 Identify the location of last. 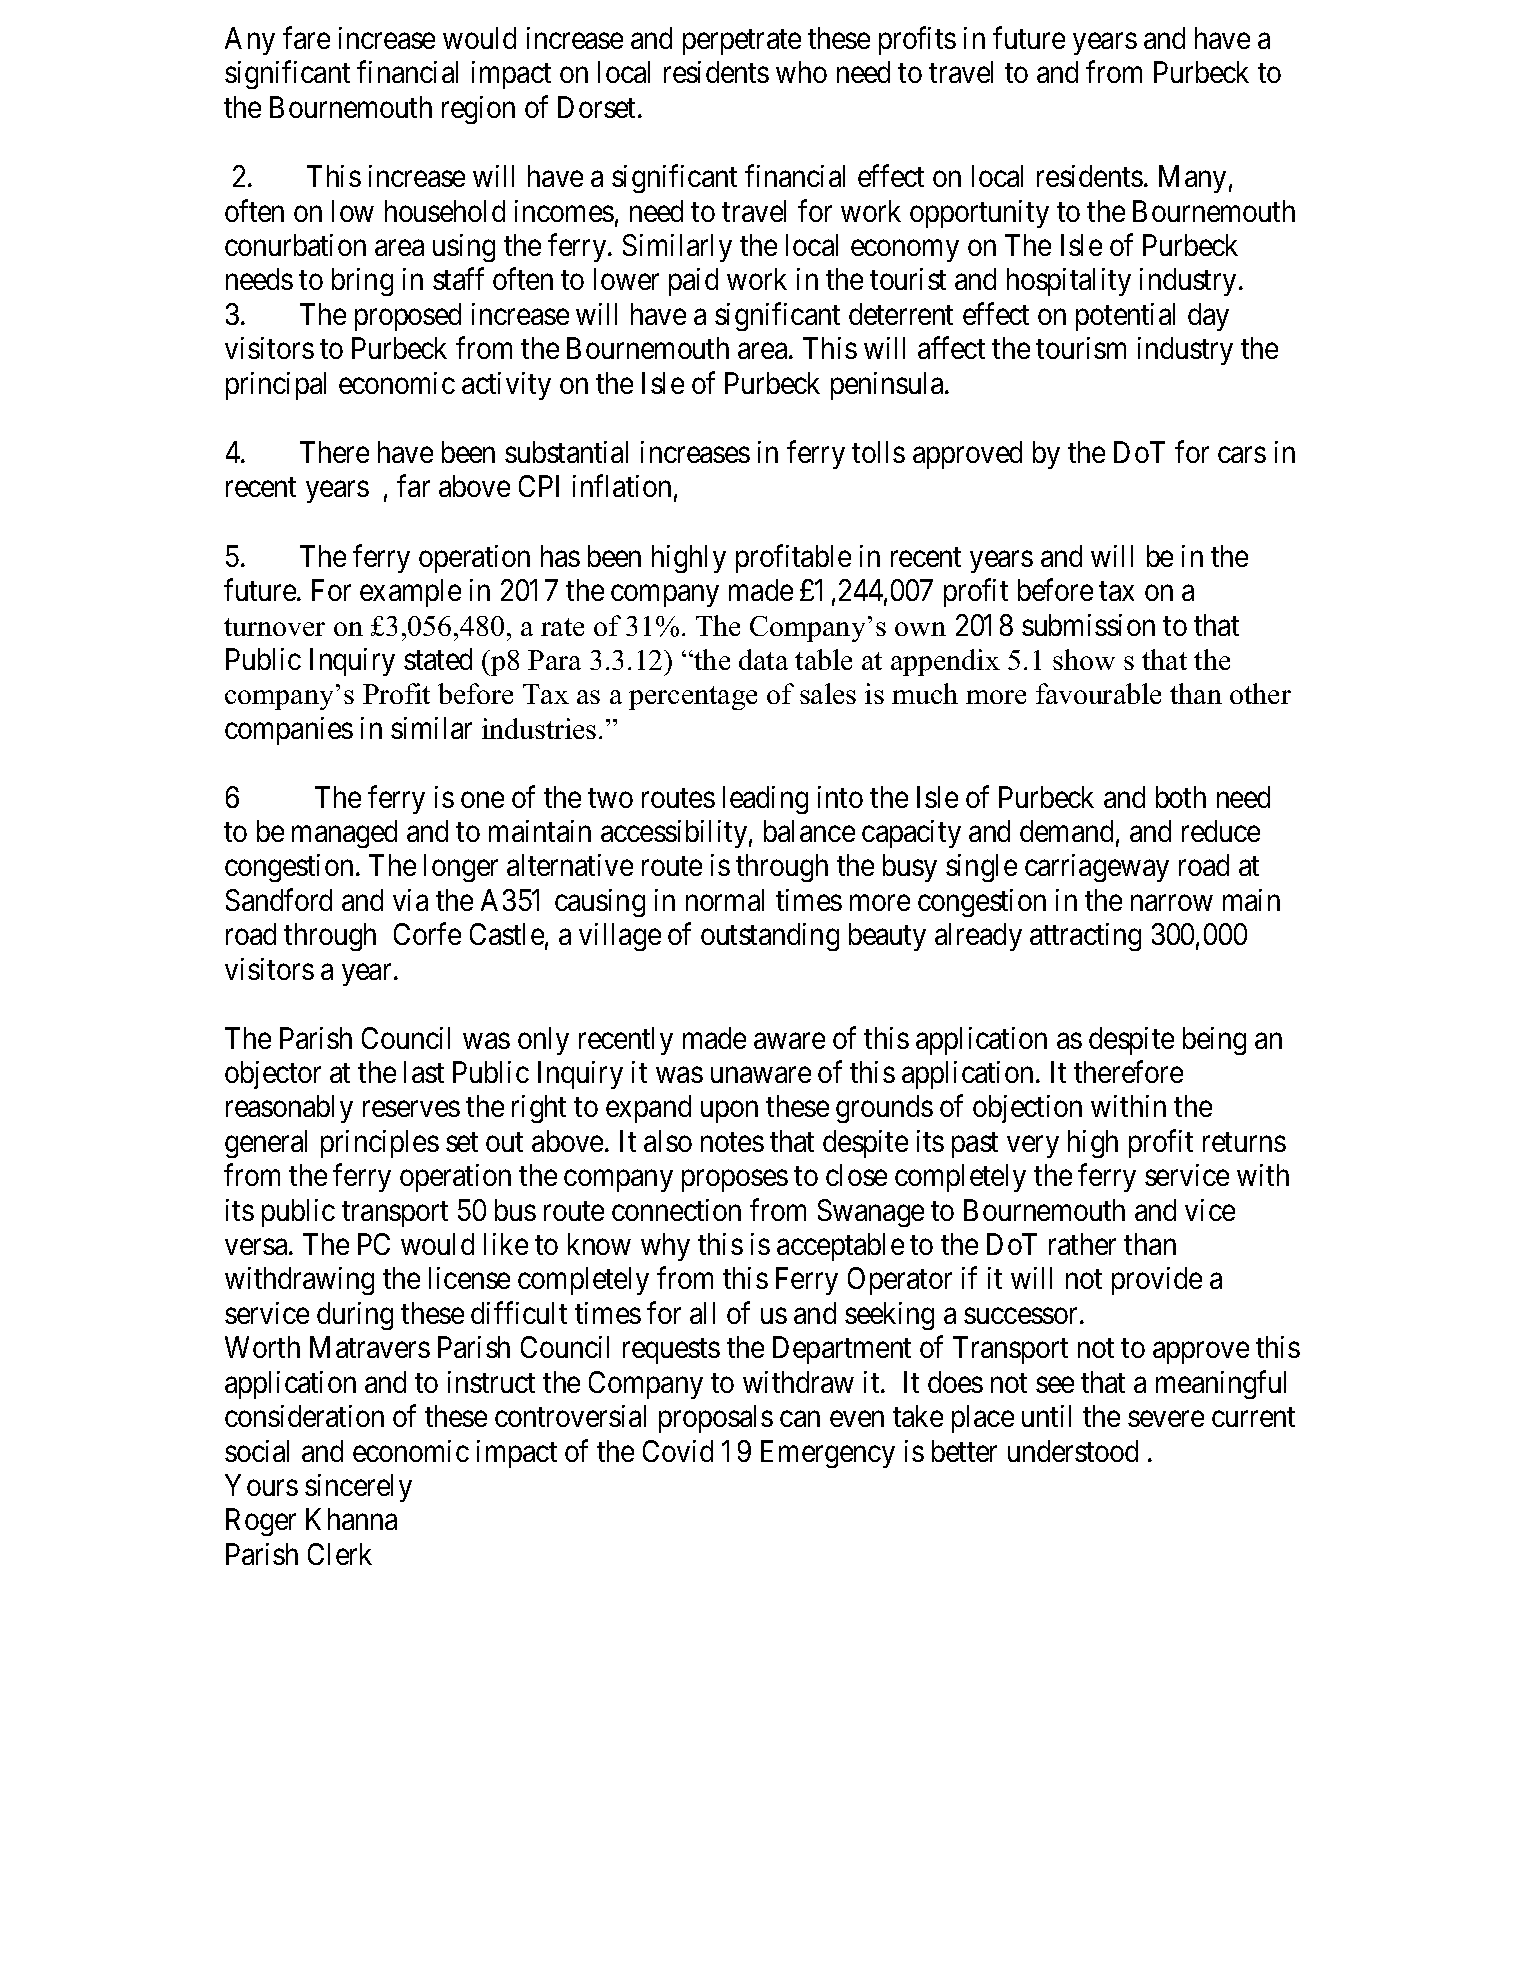
(424, 1072).
